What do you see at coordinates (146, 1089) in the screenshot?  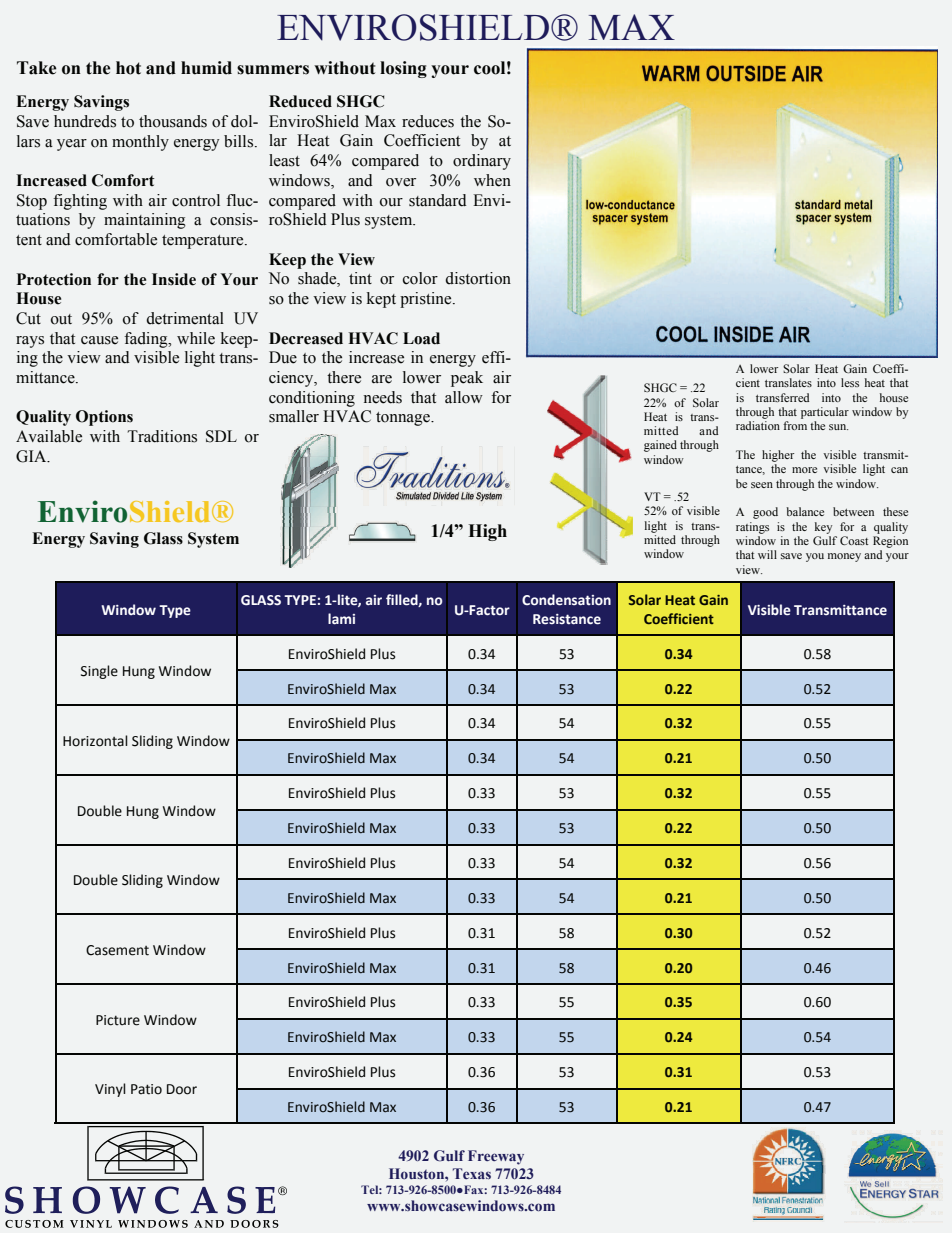 I see `Patio` at bounding box center [146, 1089].
